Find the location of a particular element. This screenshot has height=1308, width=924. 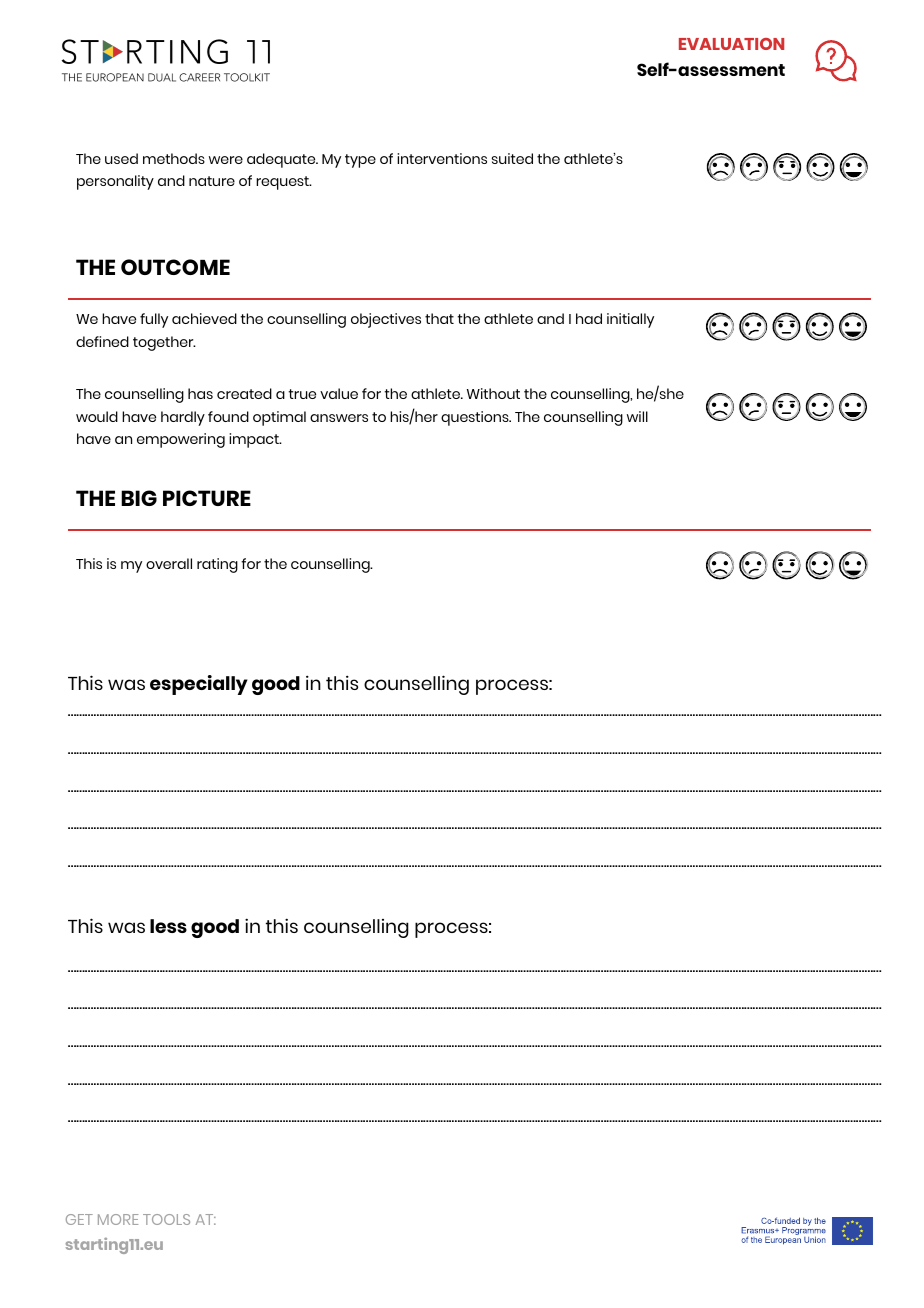

rating is located at coordinates (217, 565).
